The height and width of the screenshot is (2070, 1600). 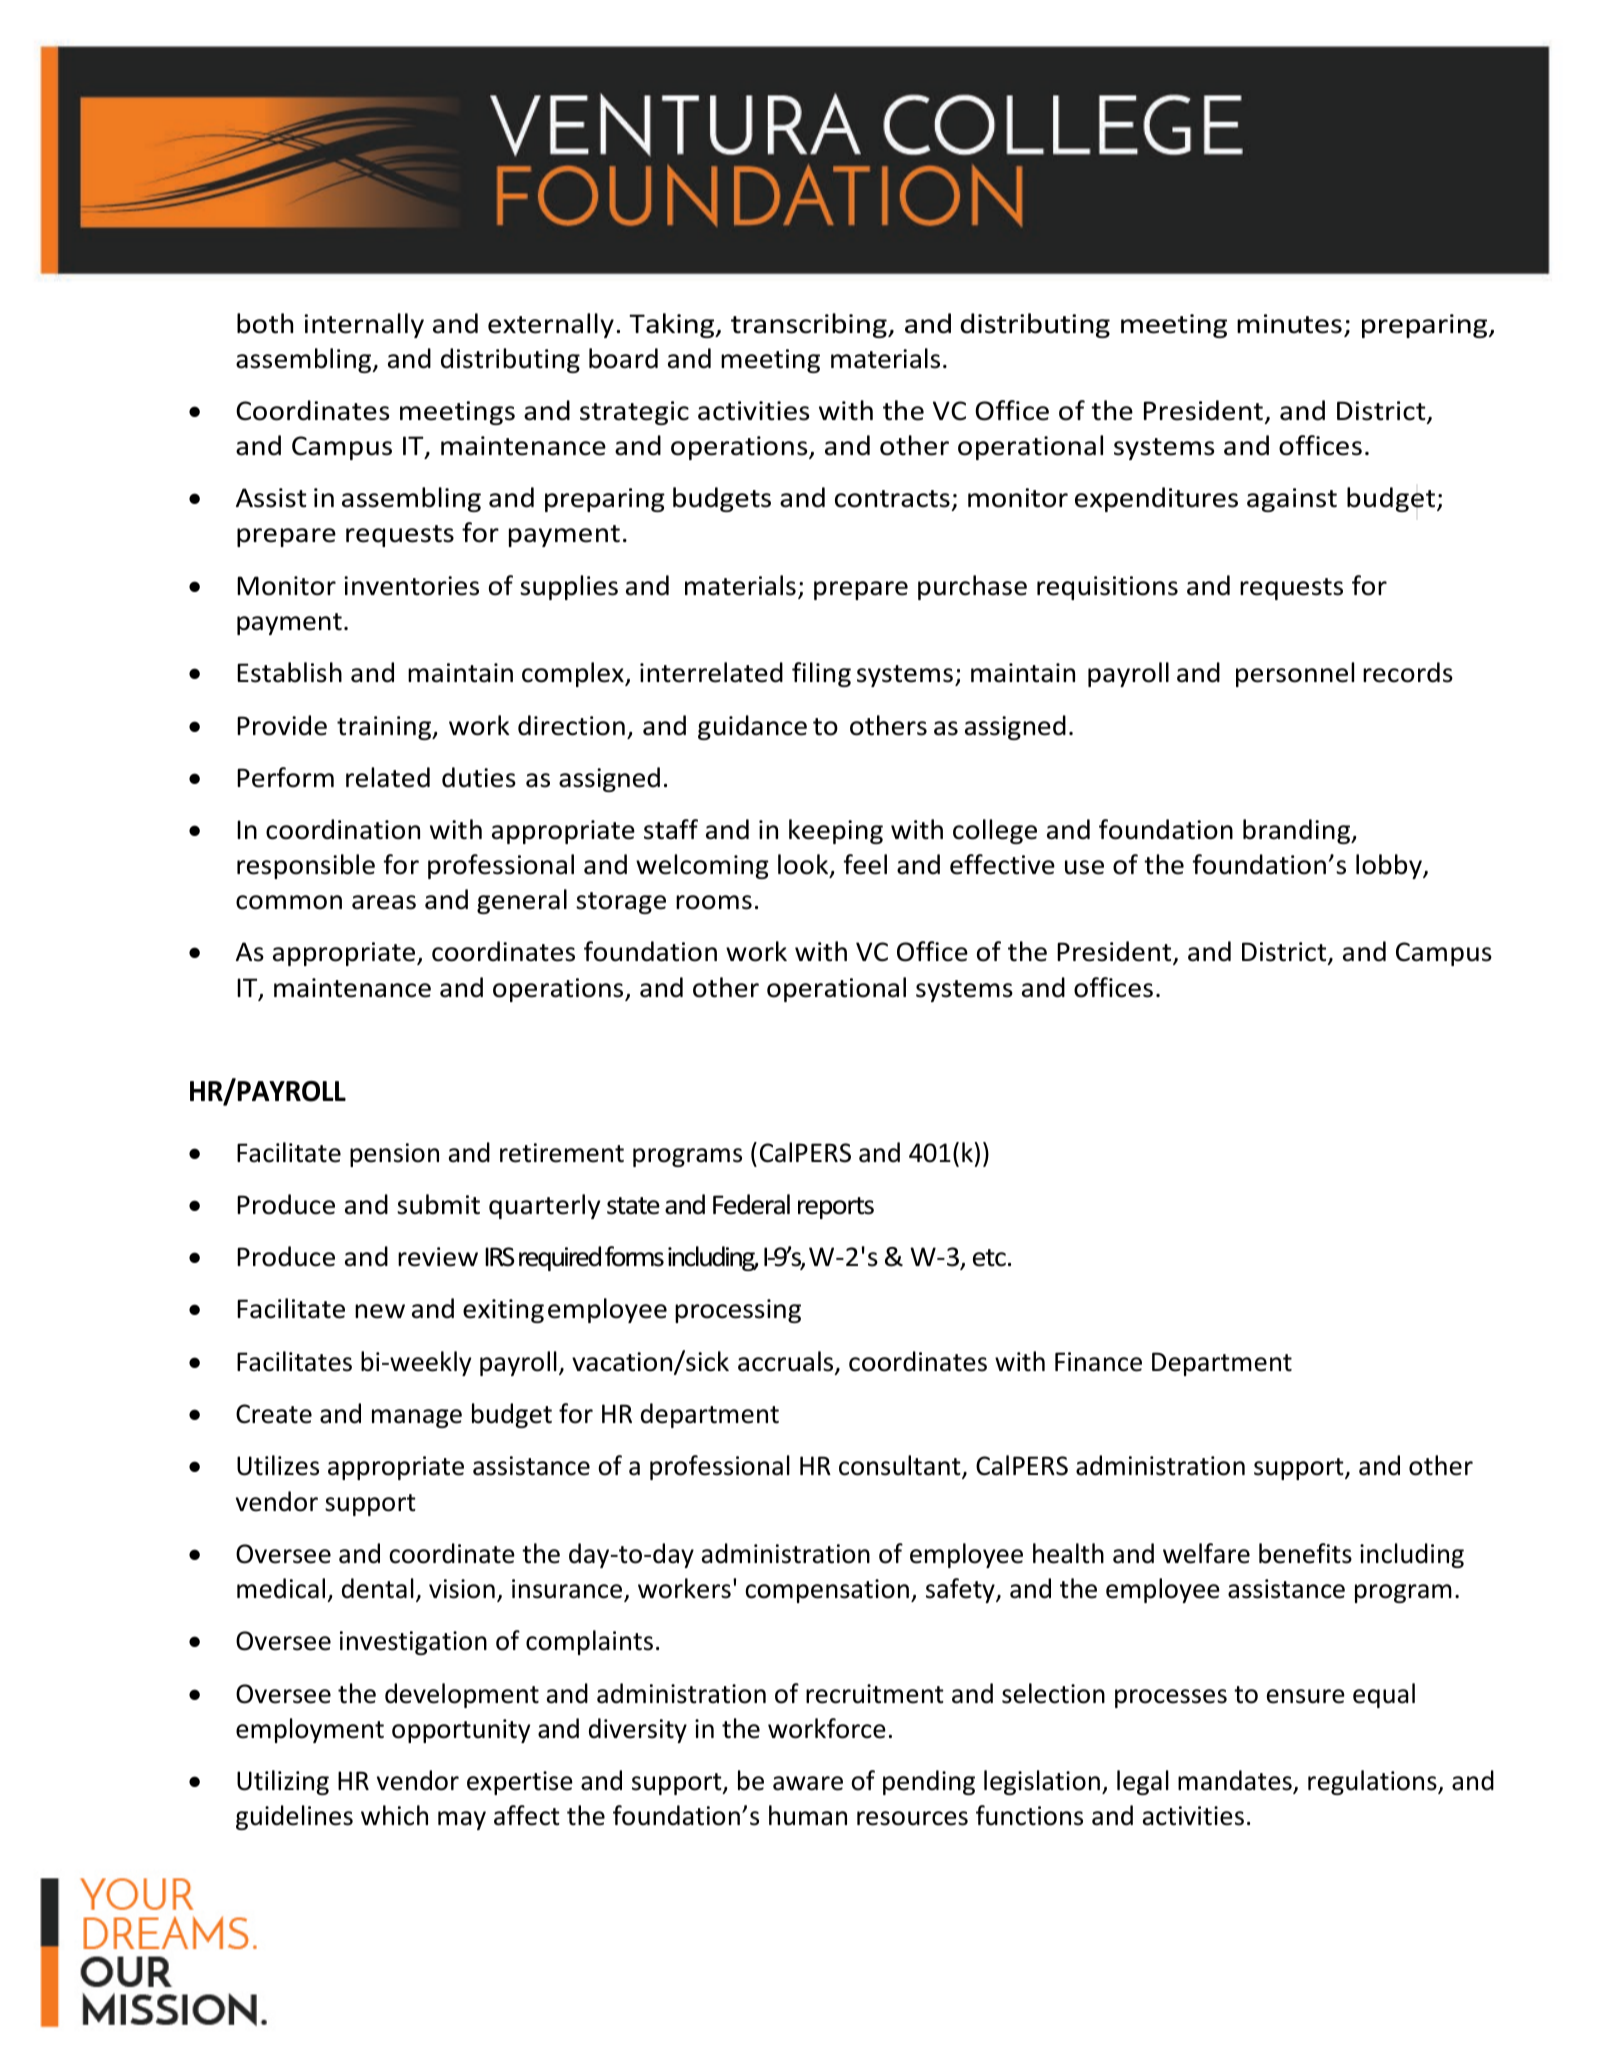 I want to click on pension, so click(x=394, y=1155).
